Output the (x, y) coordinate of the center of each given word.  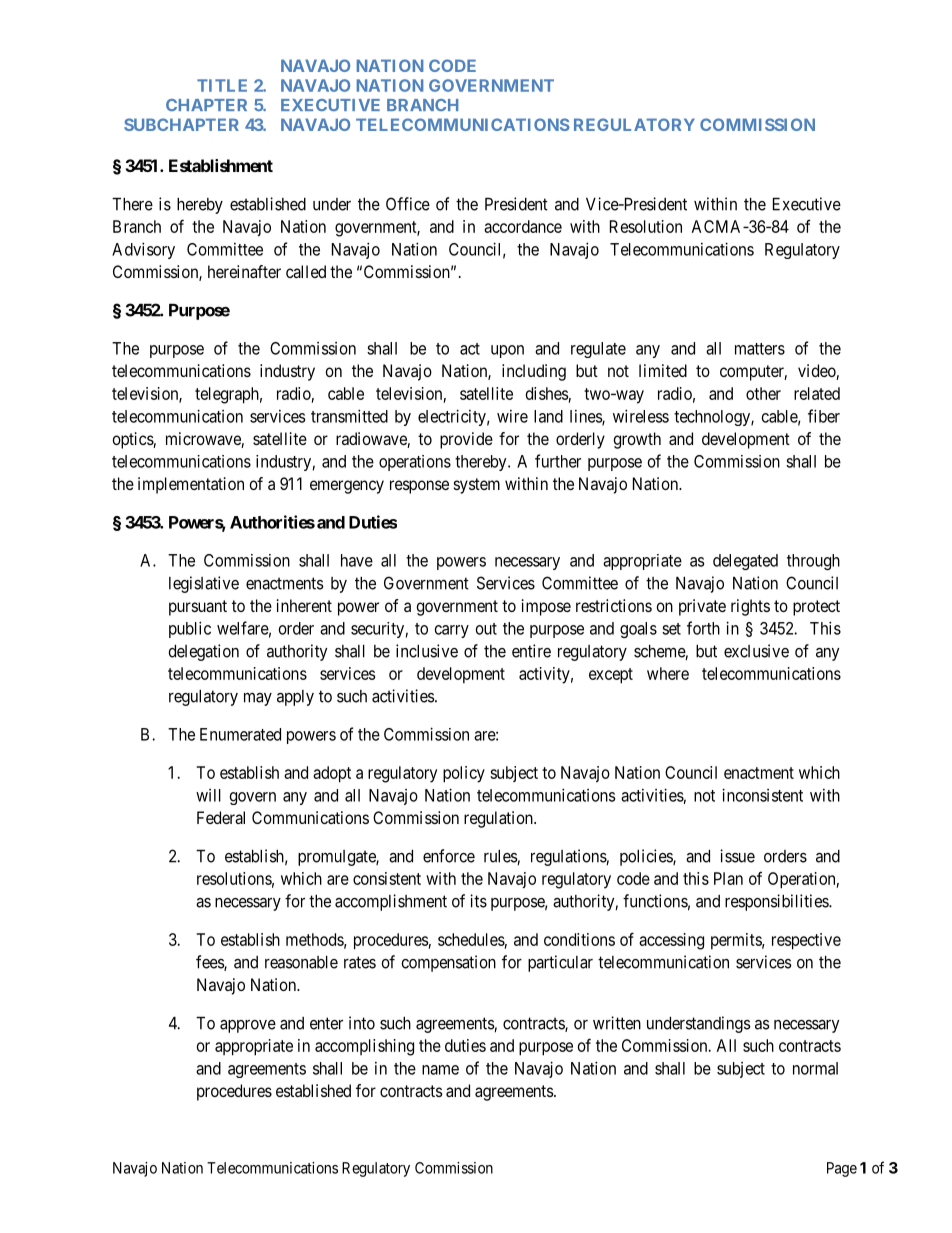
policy (464, 774)
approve (248, 1026)
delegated (745, 562)
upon (507, 351)
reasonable (301, 962)
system (477, 486)
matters (760, 349)
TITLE (222, 85)
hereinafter (244, 271)
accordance (523, 226)
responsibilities (777, 902)
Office (408, 204)
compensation (448, 963)
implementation (191, 485)
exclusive (756, 651)
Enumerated (240, 734)
